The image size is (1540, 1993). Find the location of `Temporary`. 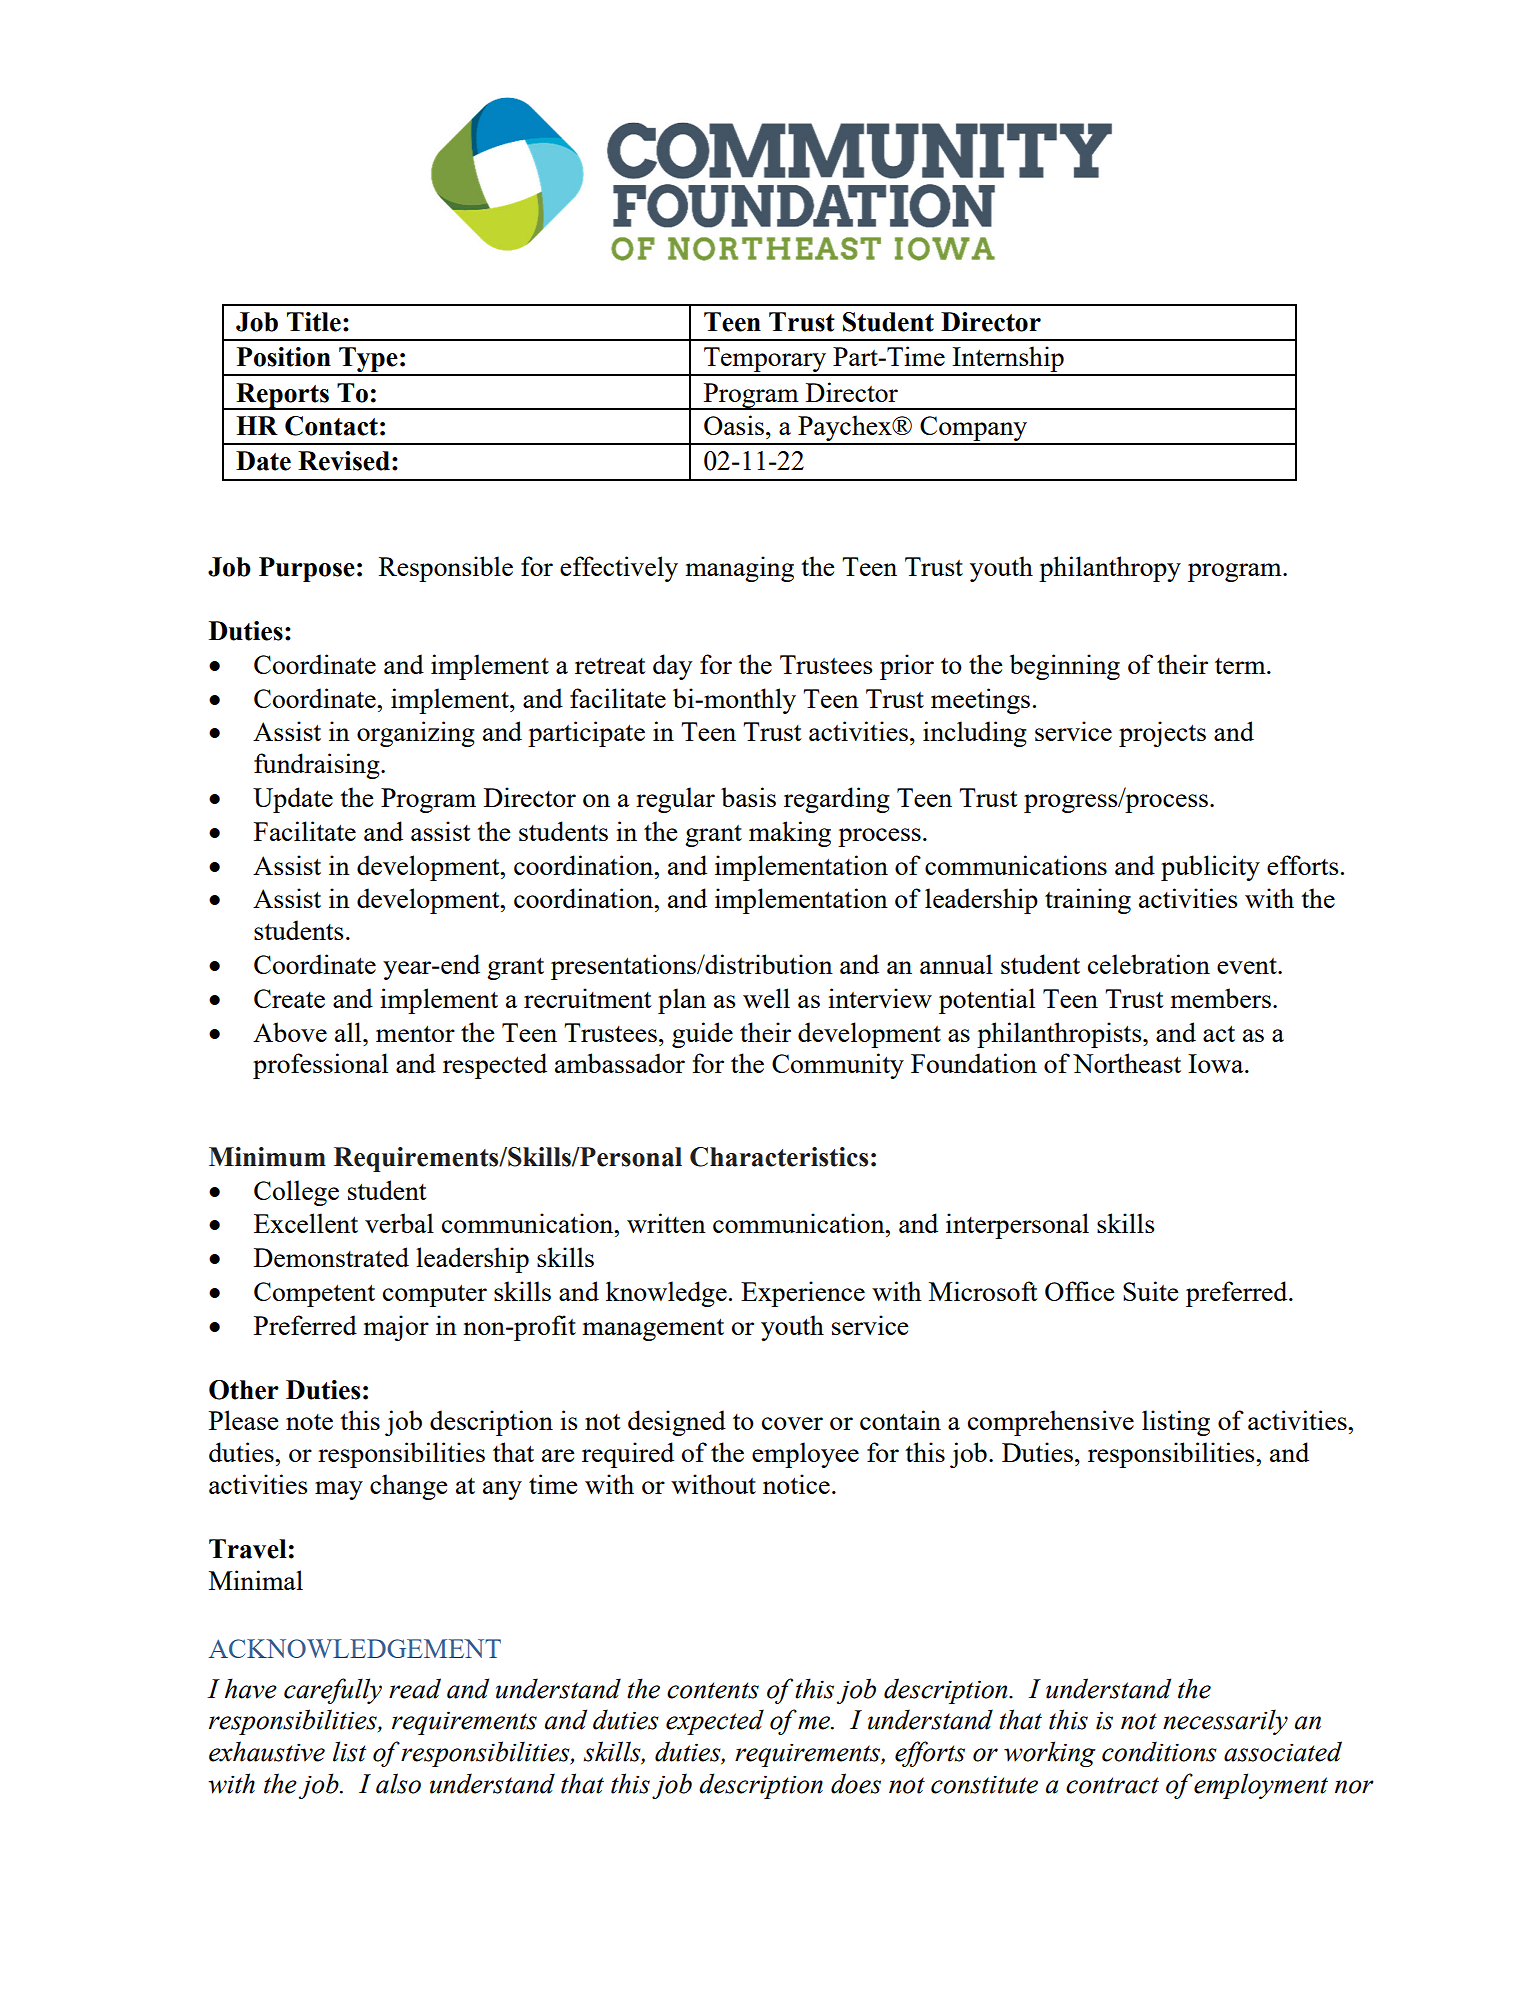

Temporary is located at coordinates (765, 361).
